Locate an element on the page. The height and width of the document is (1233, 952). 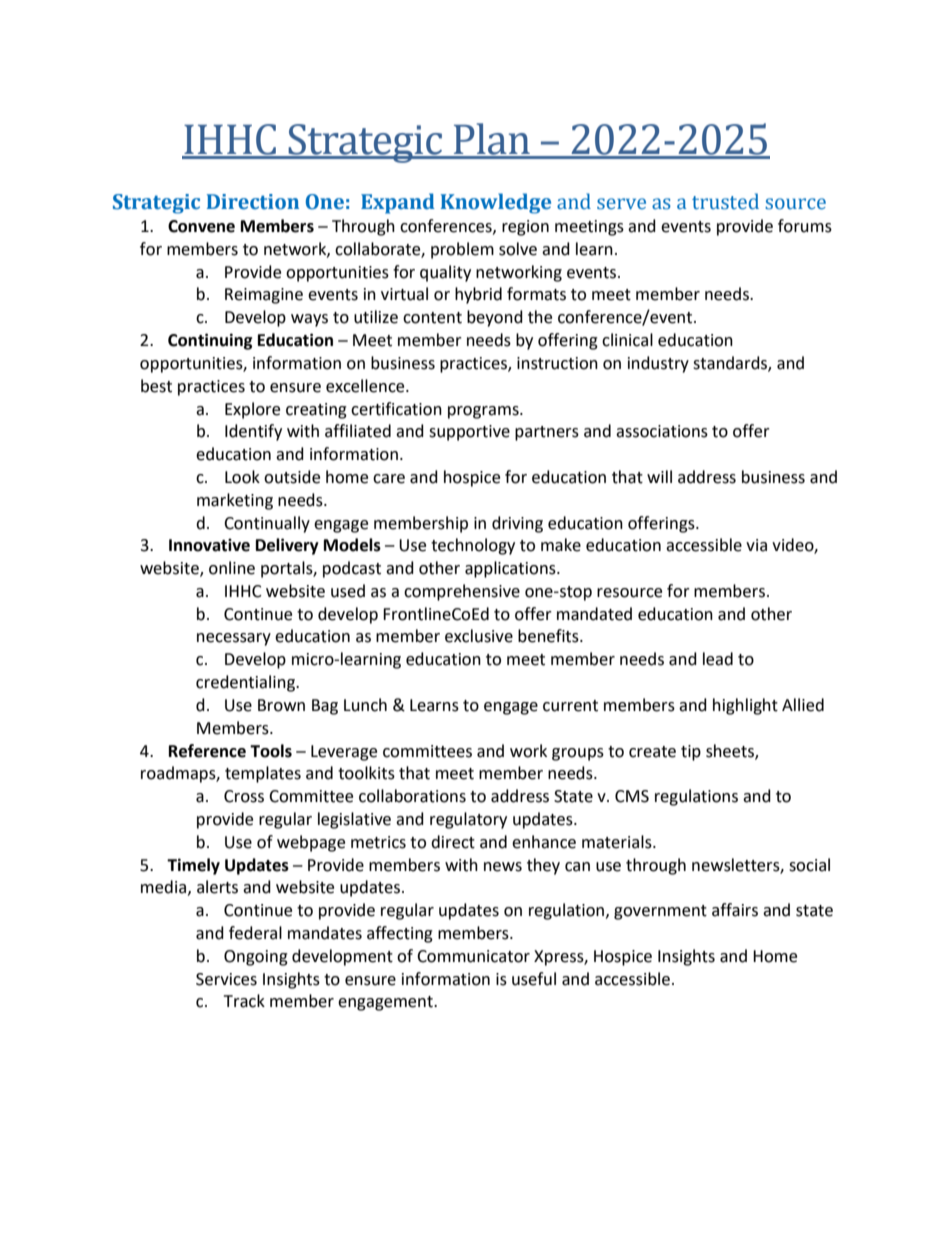
will is located at coordinates (659, 476).
